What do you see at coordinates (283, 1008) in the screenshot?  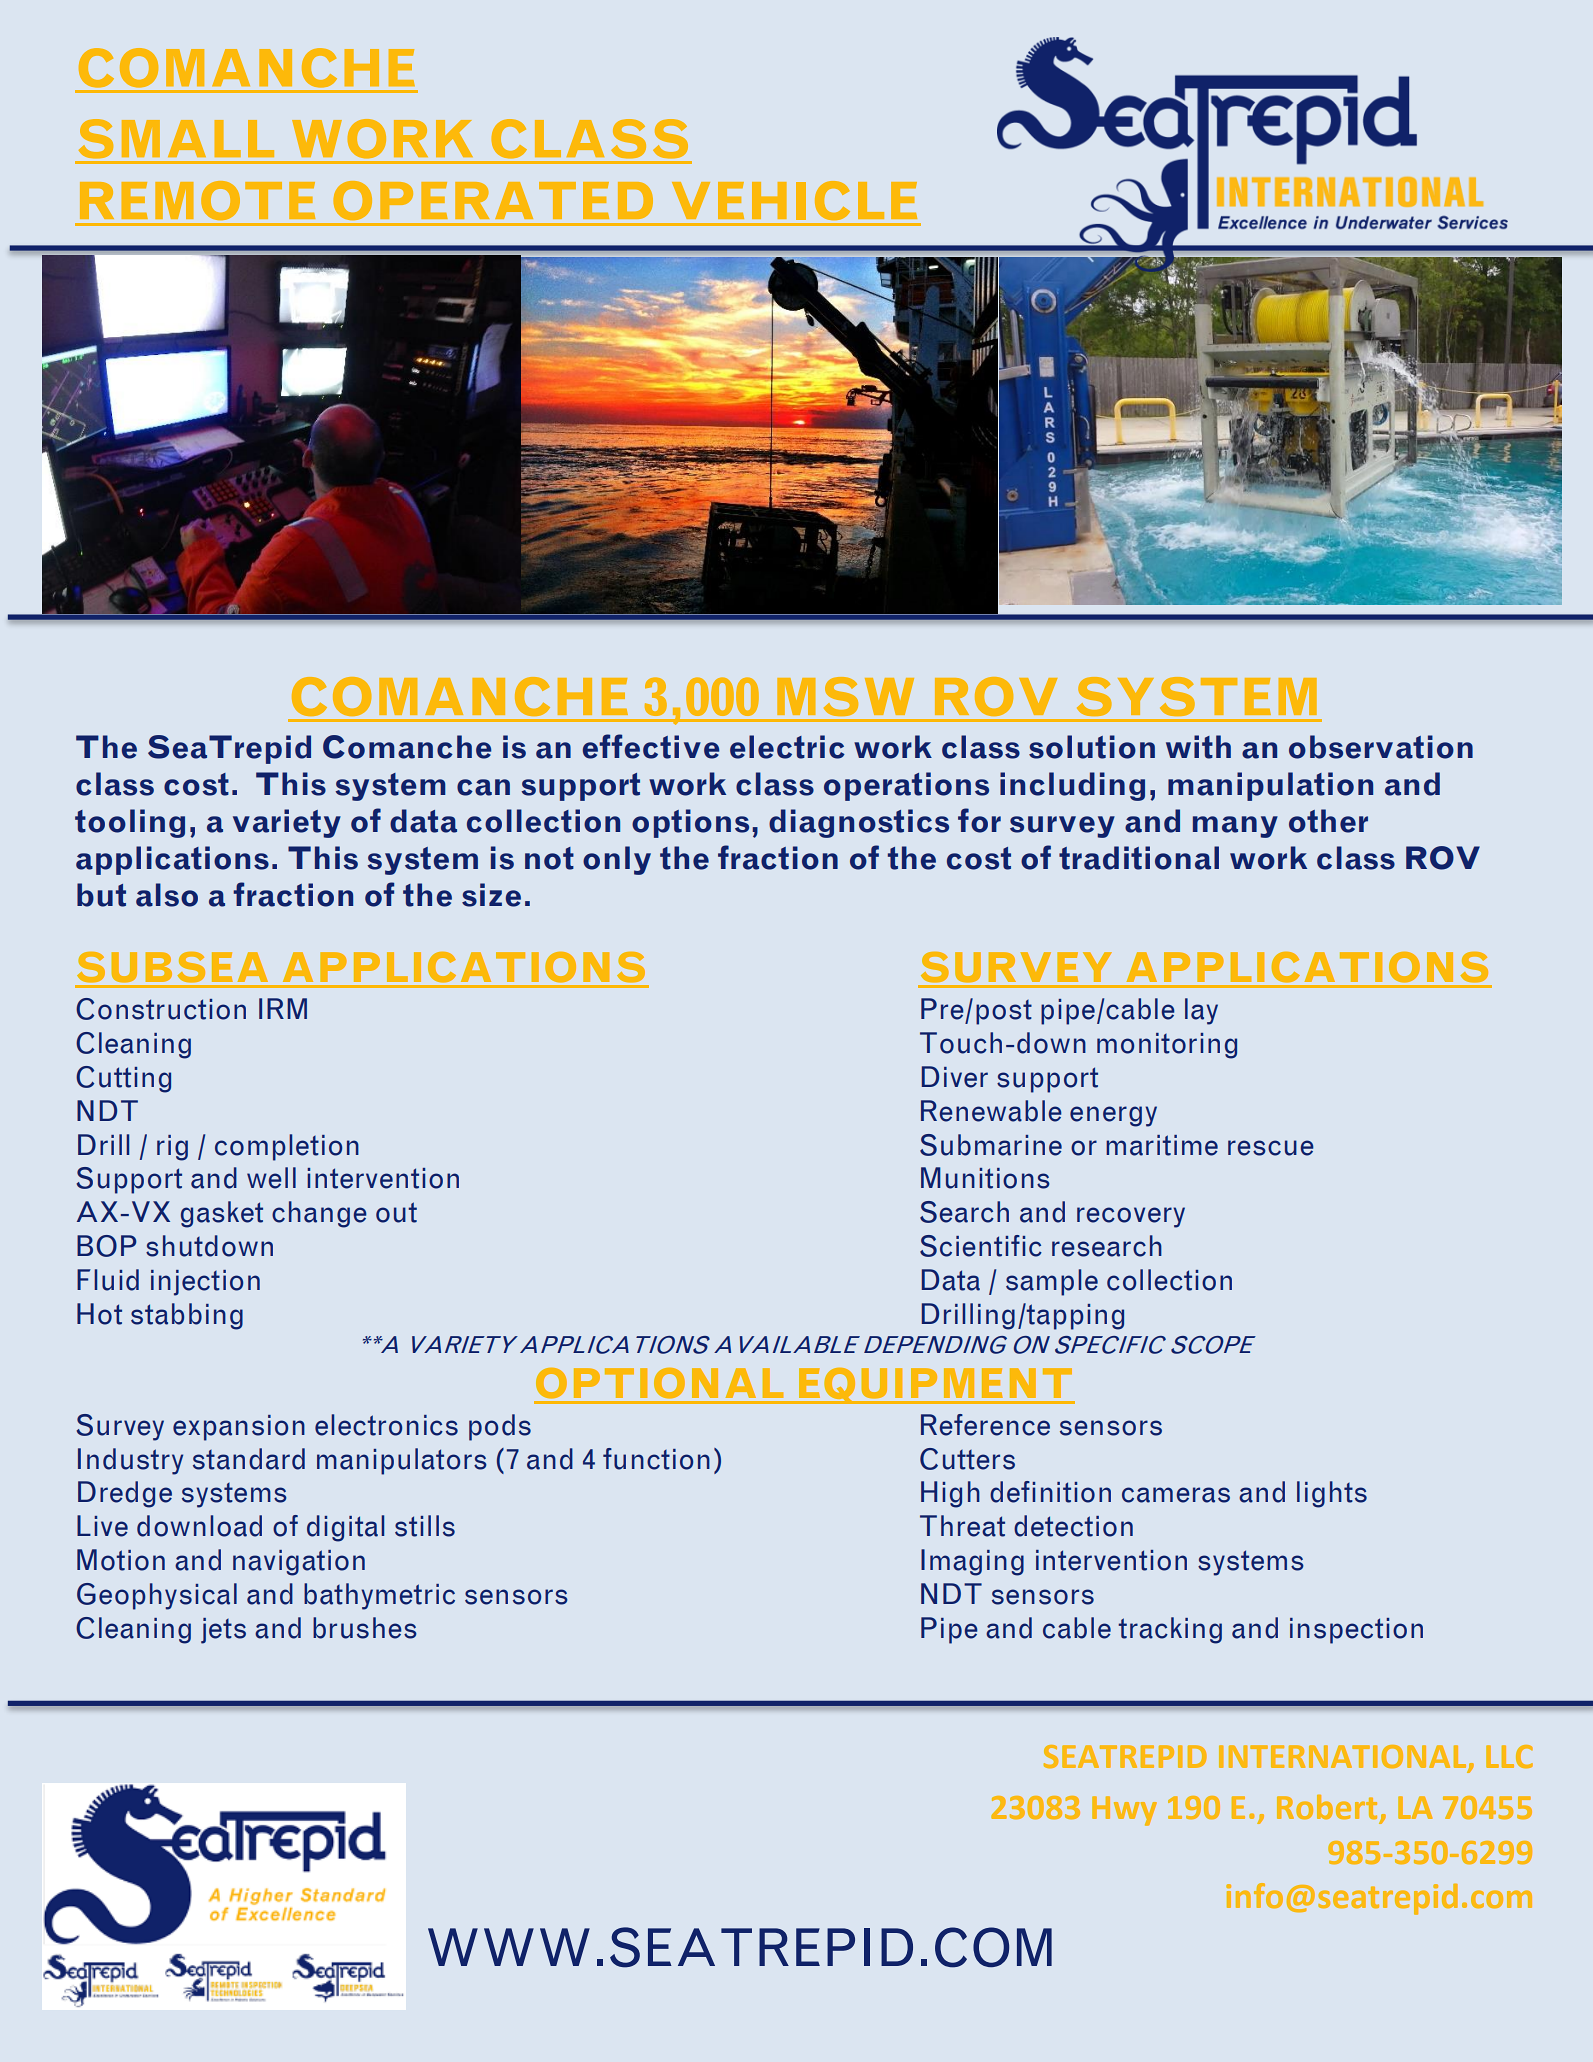 I see `IRM` at bounding box center [283, 1008].
